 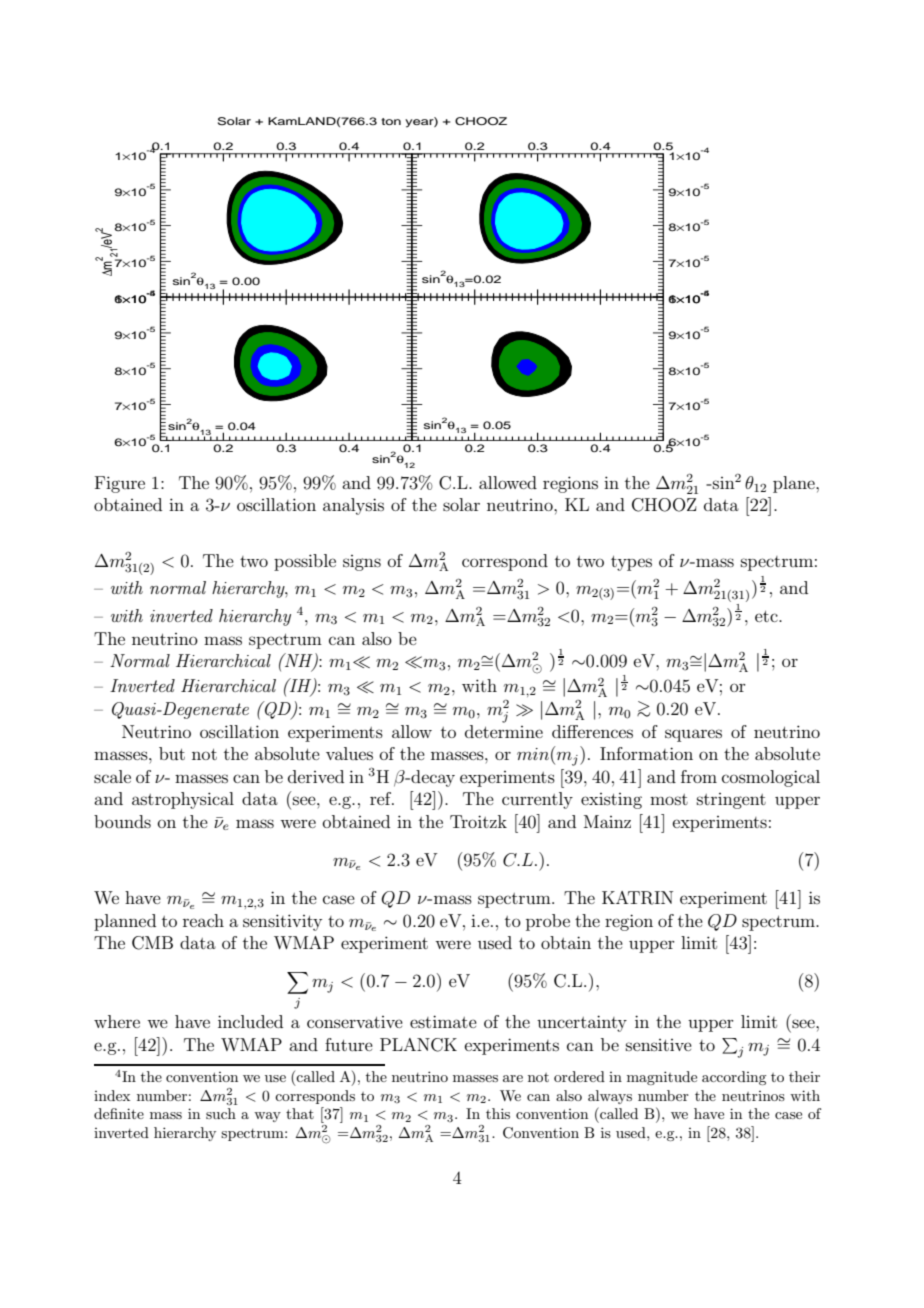 I want to click on etc, so click(x=767, y=616).
